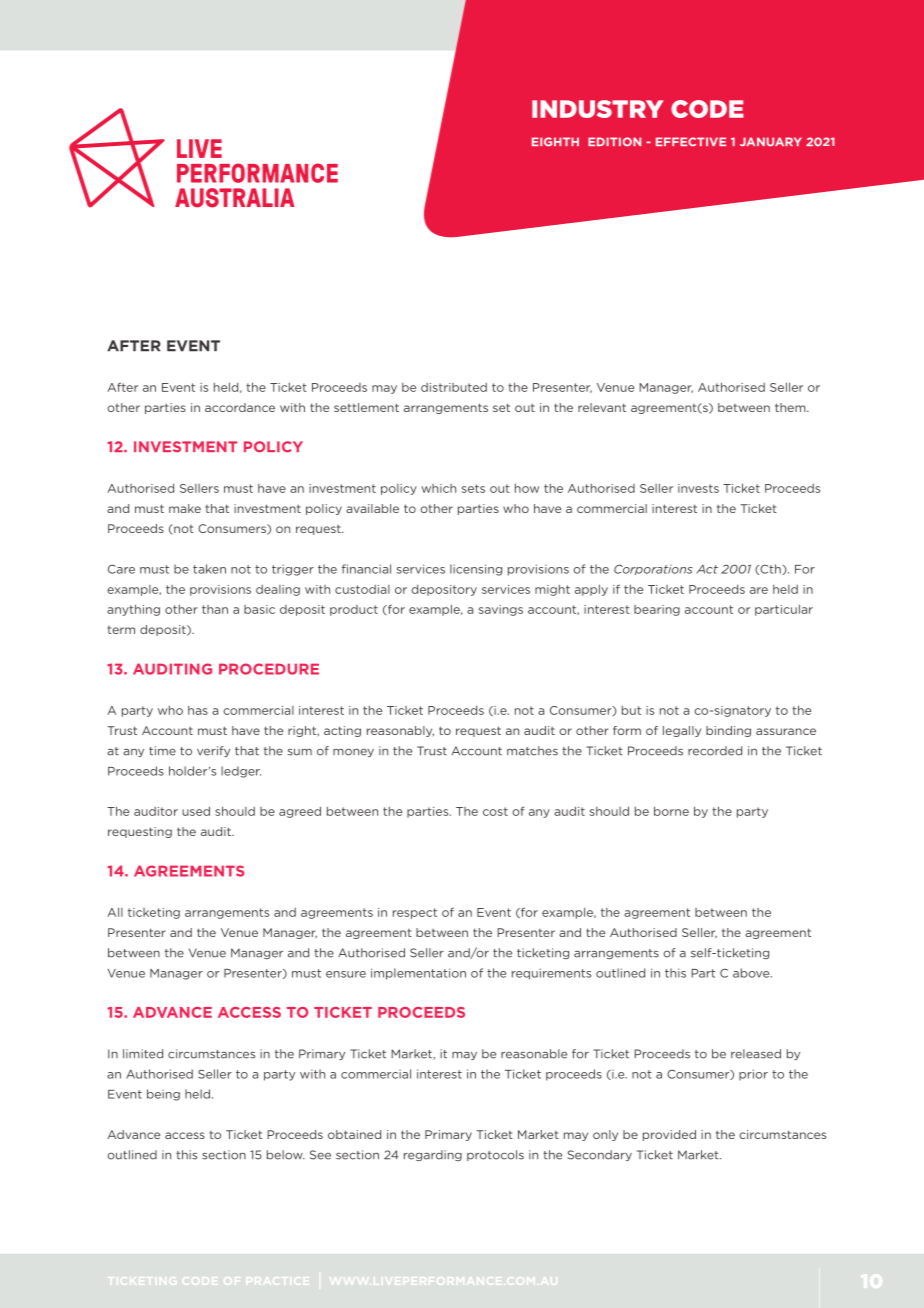  Describe the element at coordinates (433, 1155) in the image. I see `regarding` at that location.
